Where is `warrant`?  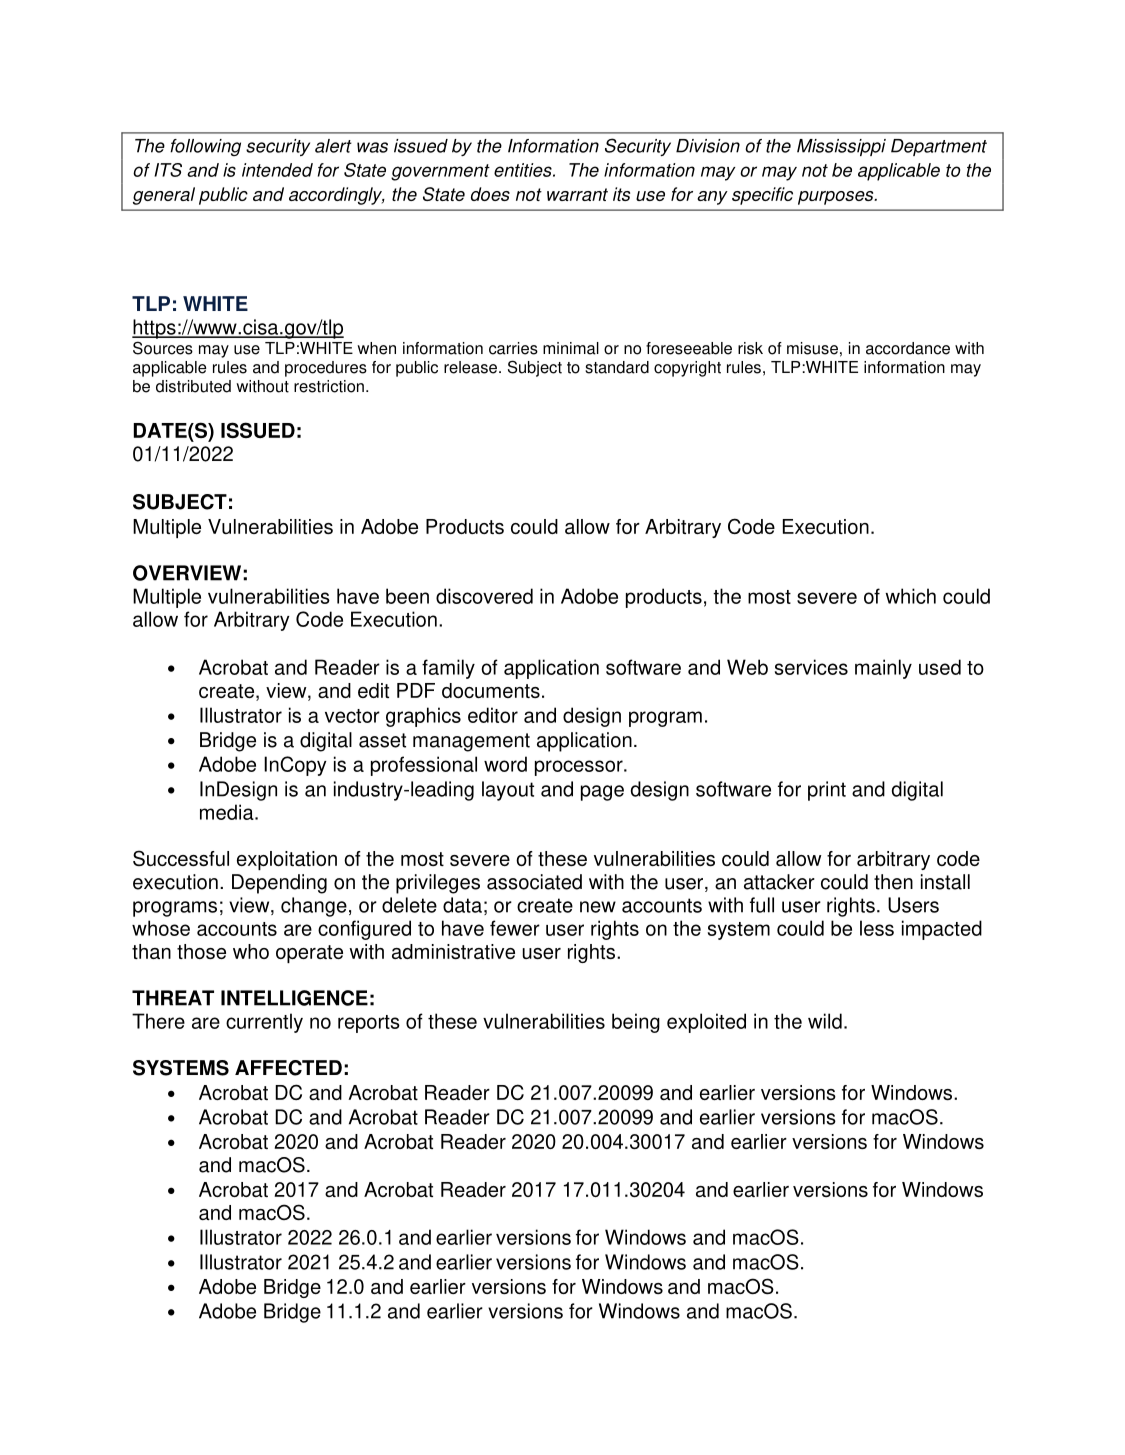
warrant is located at coordinates (577, 194).
